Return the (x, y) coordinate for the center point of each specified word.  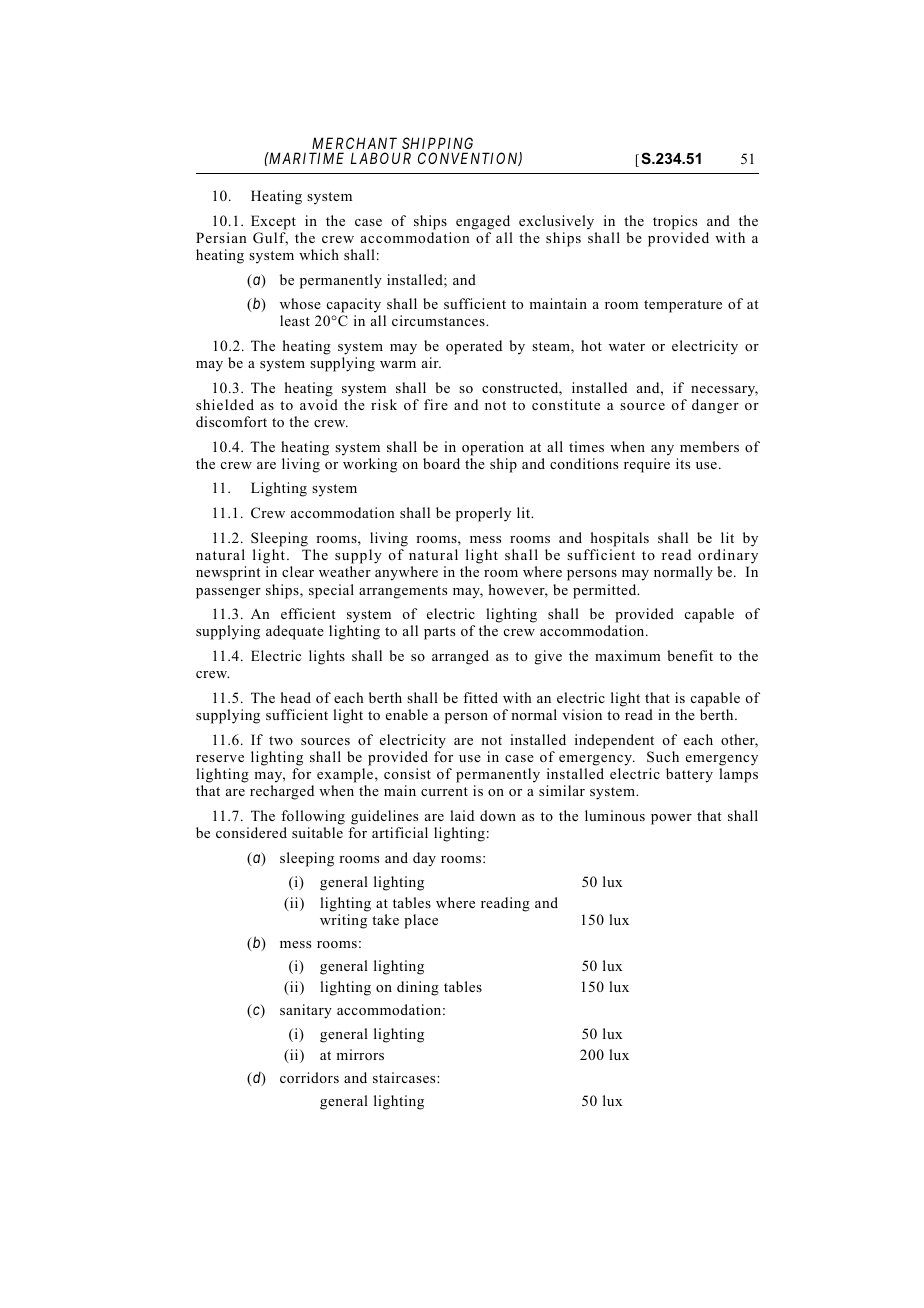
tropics (675, 224)
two (281, 740)
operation (493, 448)
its (683, 463)
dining (418, 988)
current (444, 791)
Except (273, 224)
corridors (309, 1077)
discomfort (231, 421)
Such (663, 757)
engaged (484, 224)
